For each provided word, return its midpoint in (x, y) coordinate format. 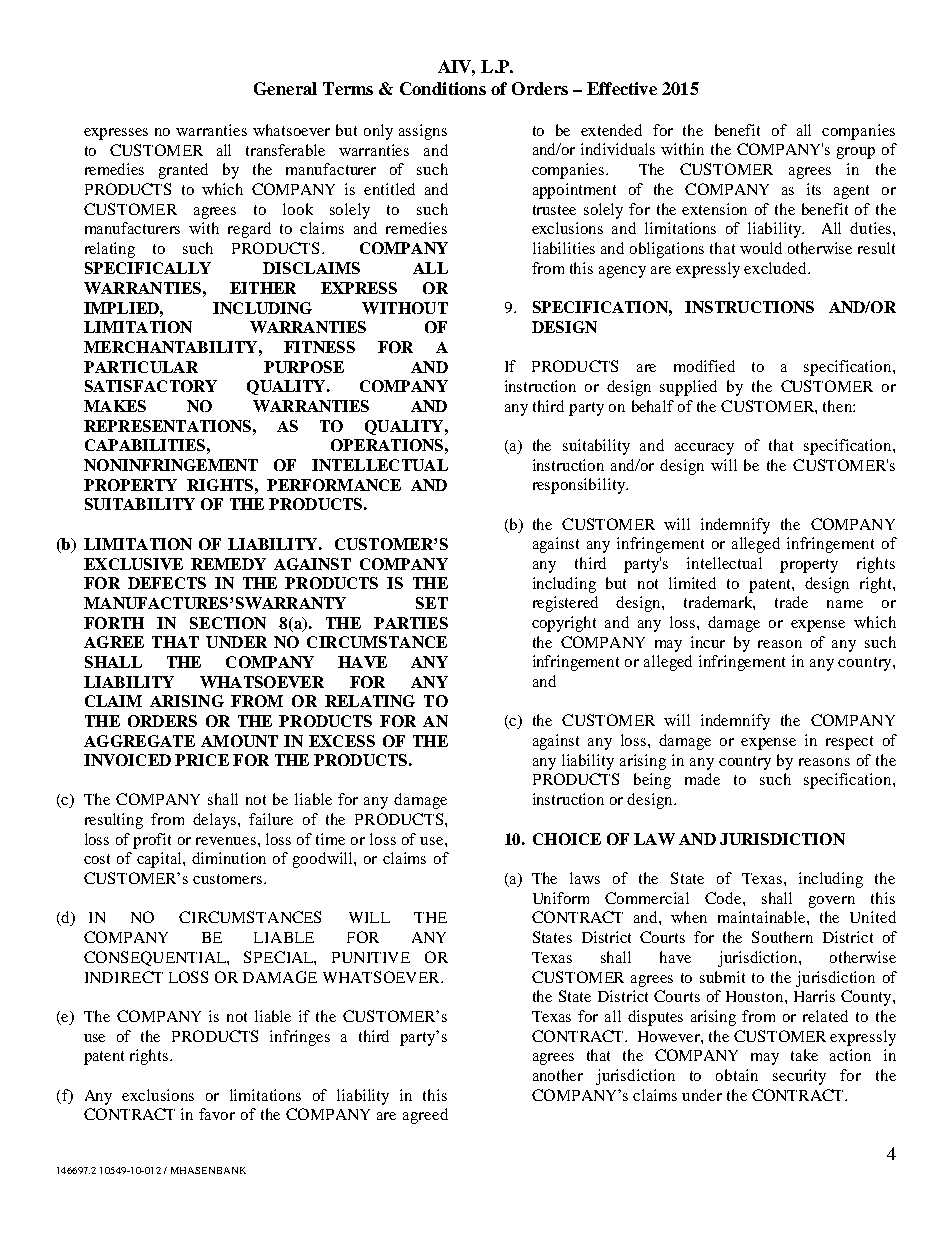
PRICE (202, 760)
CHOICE (567, 839)
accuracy (704, 449)
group (856, 153)
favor (217, 1114)
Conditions (443, 88)
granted (183, 171)
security (799, 1077)
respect (849, 743)
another (558, 1075)
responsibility (580, 486)
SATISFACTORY (151, 386)
